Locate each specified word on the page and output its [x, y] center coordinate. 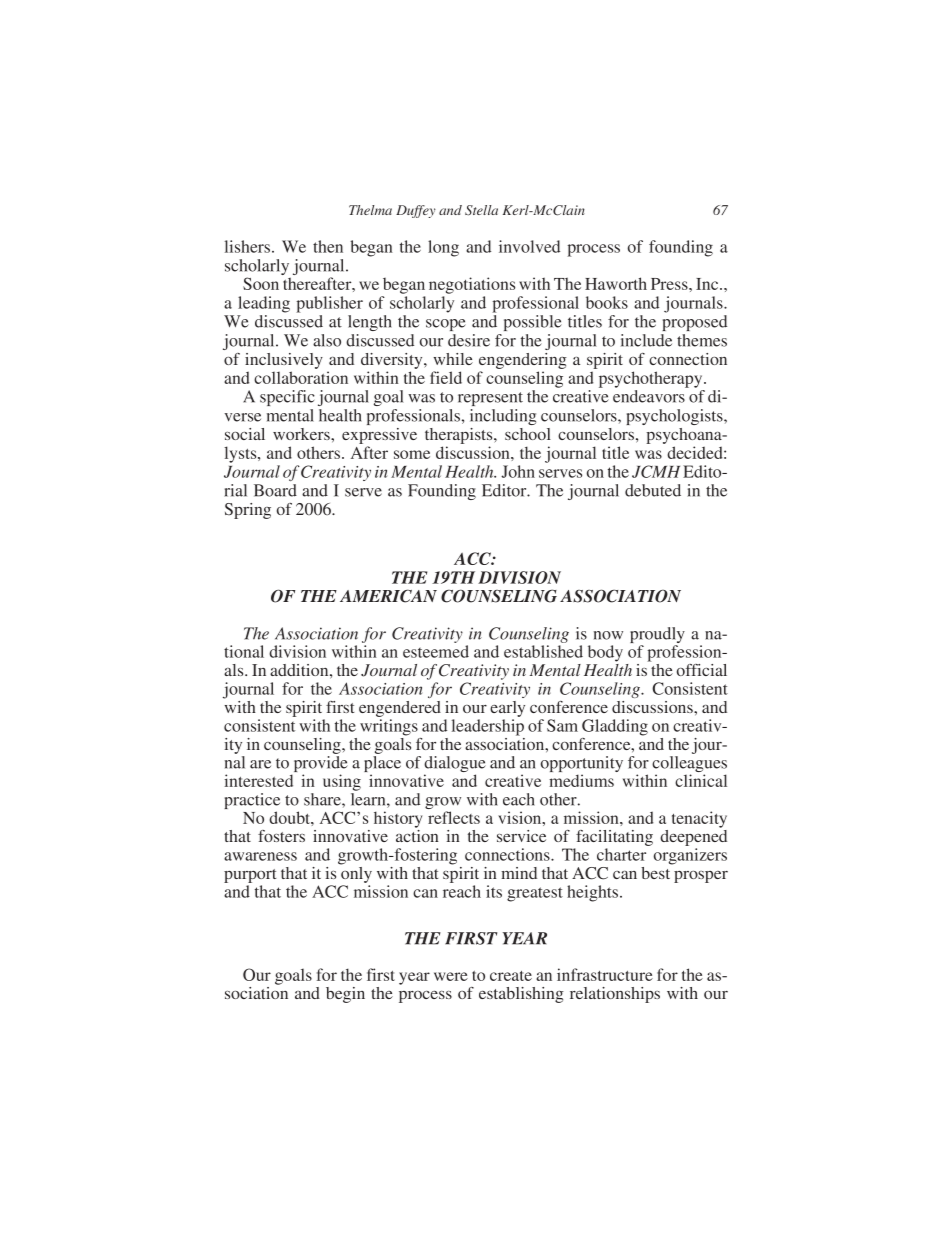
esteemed [436, 651]
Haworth [616, 283]
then [328, 246]
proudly [657, 636]
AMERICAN [388, 596]
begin [345, 995]
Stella [481, 210]
